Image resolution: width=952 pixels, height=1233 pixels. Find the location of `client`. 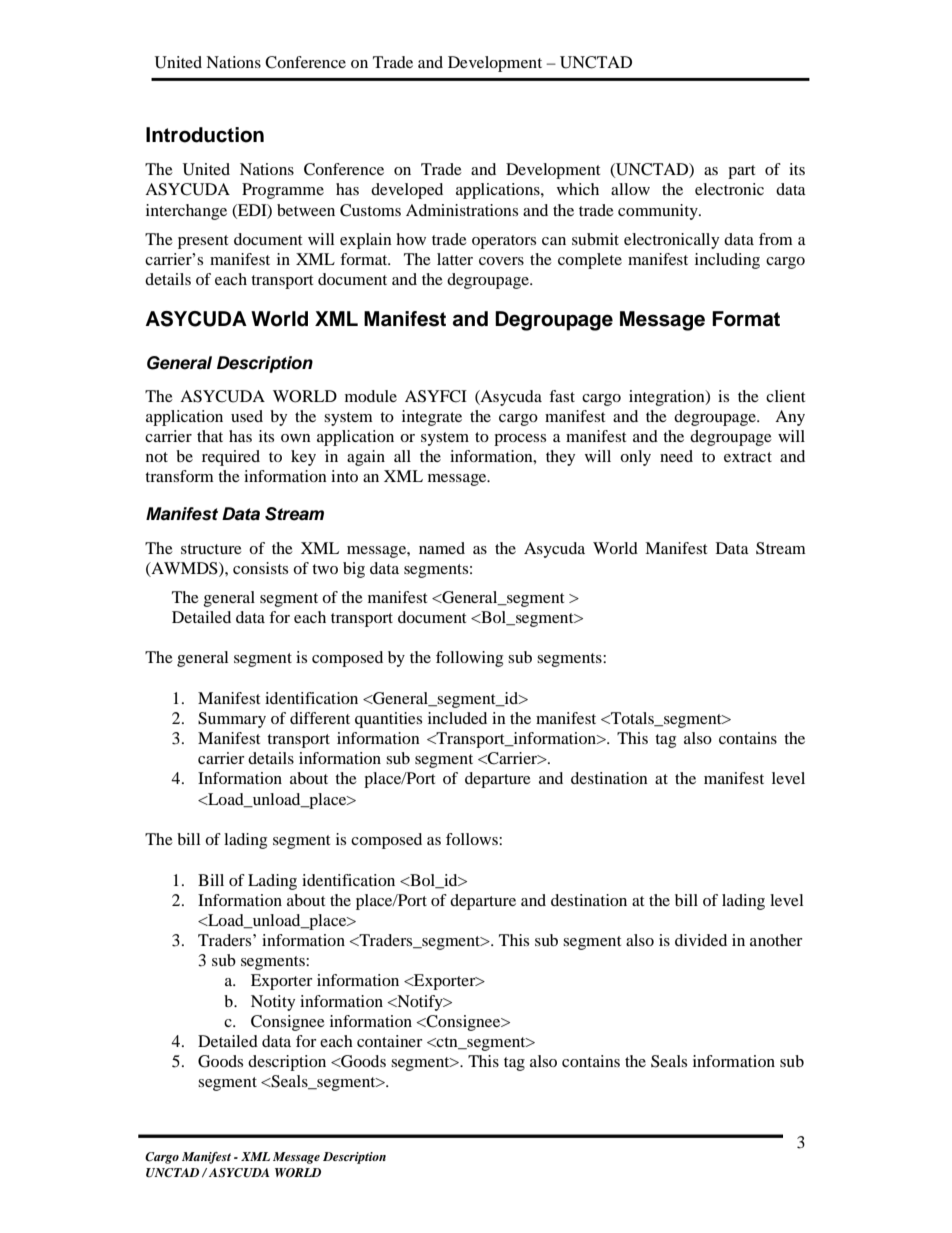

client is located at coordinates (785, 396).
